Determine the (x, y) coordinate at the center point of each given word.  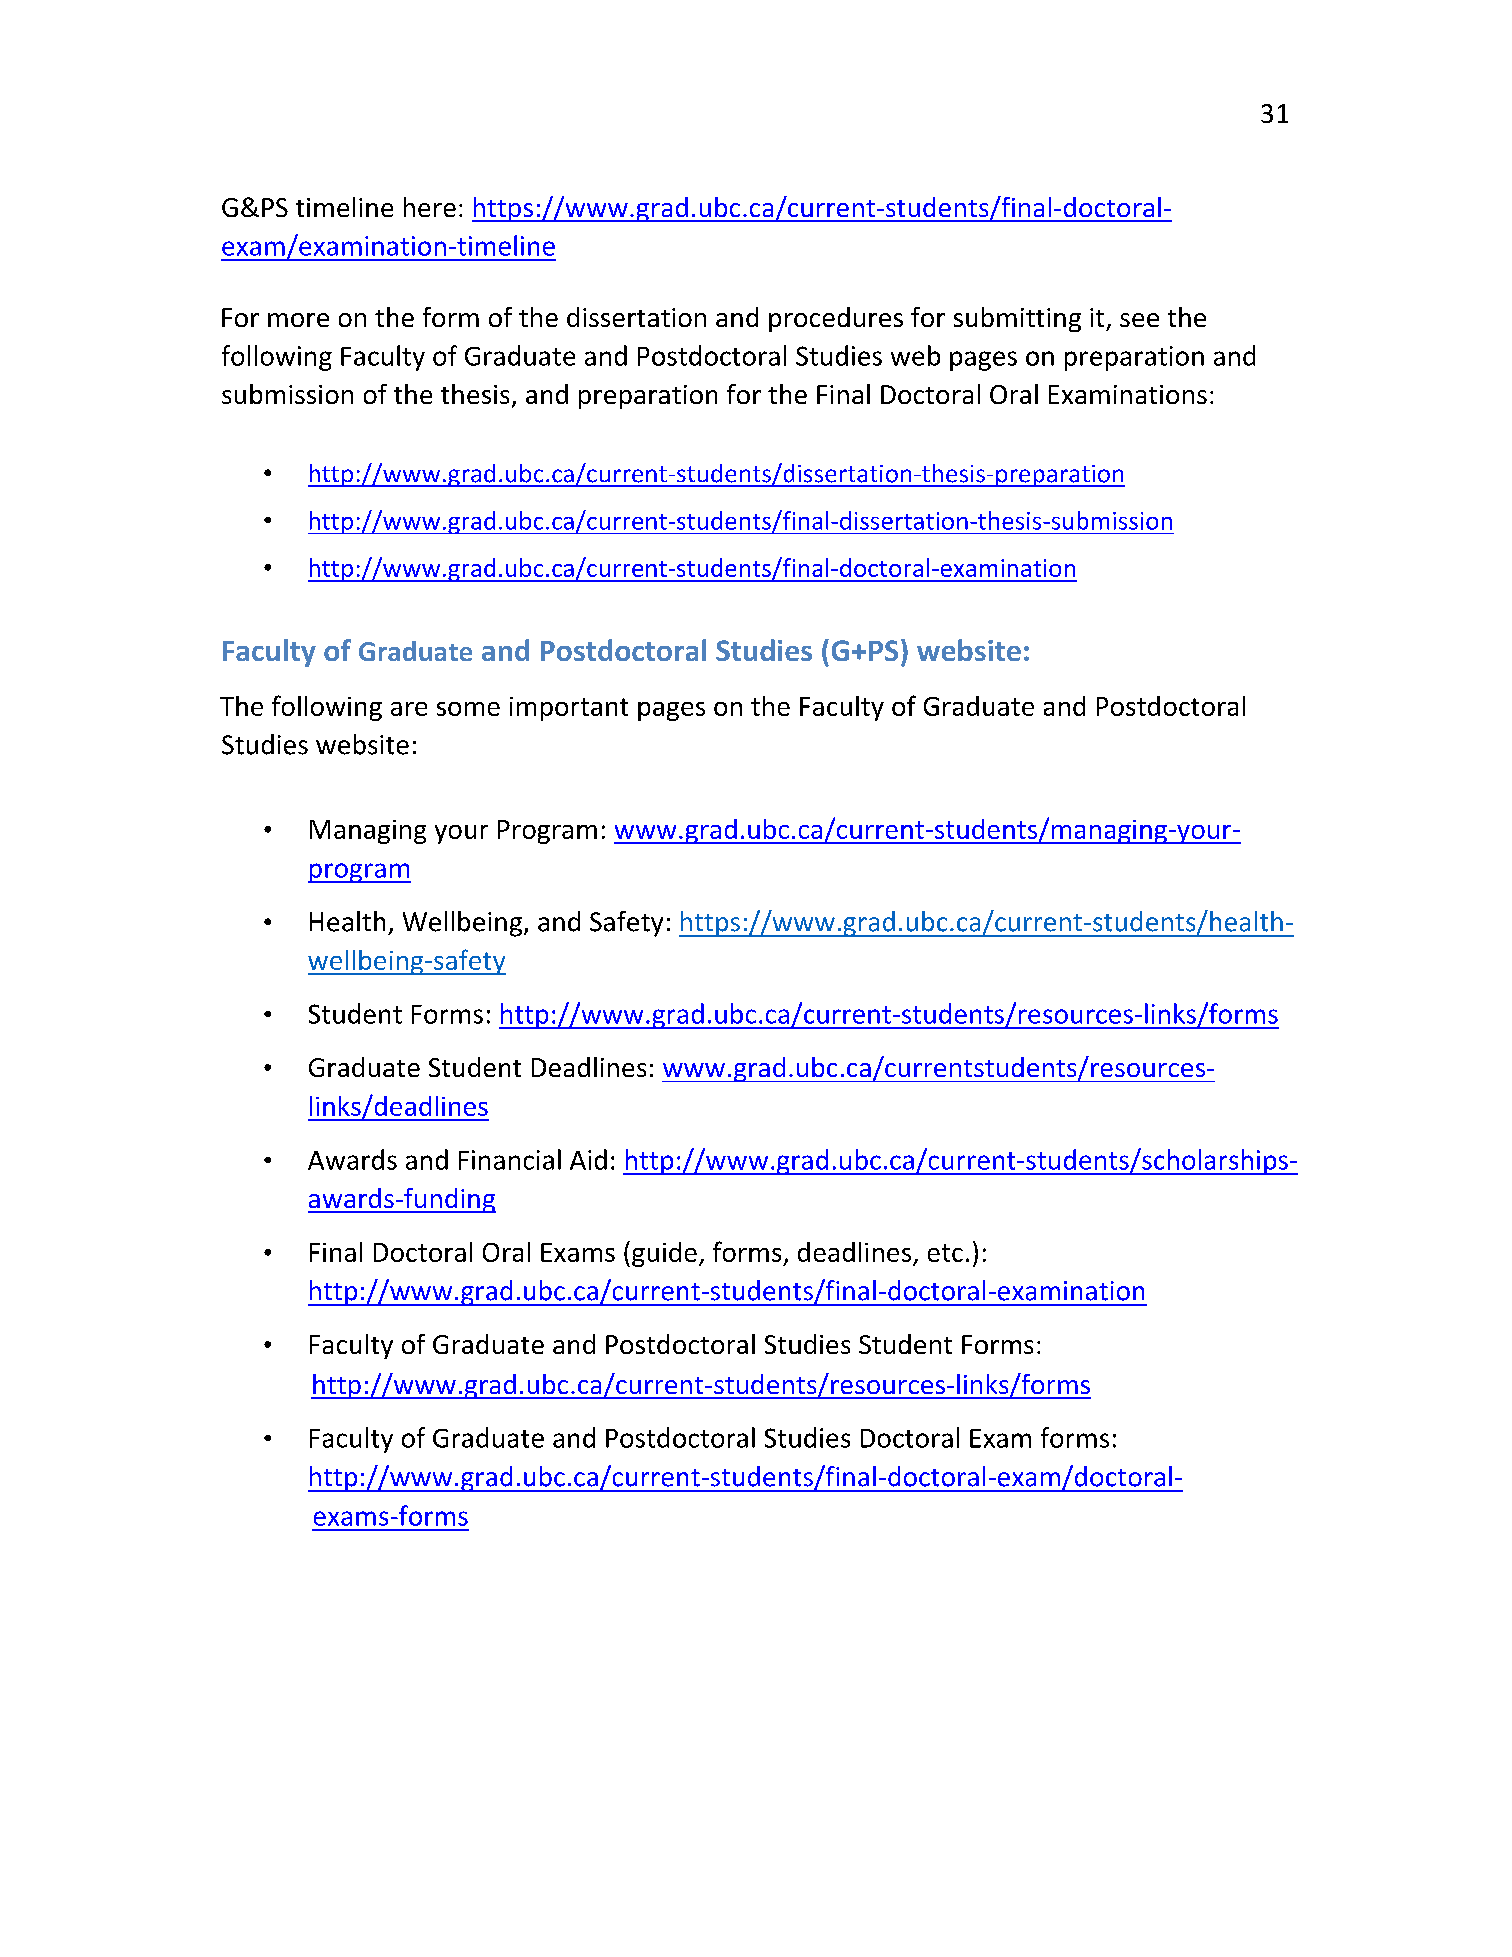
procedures (836, 319)
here (430, 207)
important (569, 709)
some (468, 709)
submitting (1017, 319)
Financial (510, 1159)
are (409, 709)
